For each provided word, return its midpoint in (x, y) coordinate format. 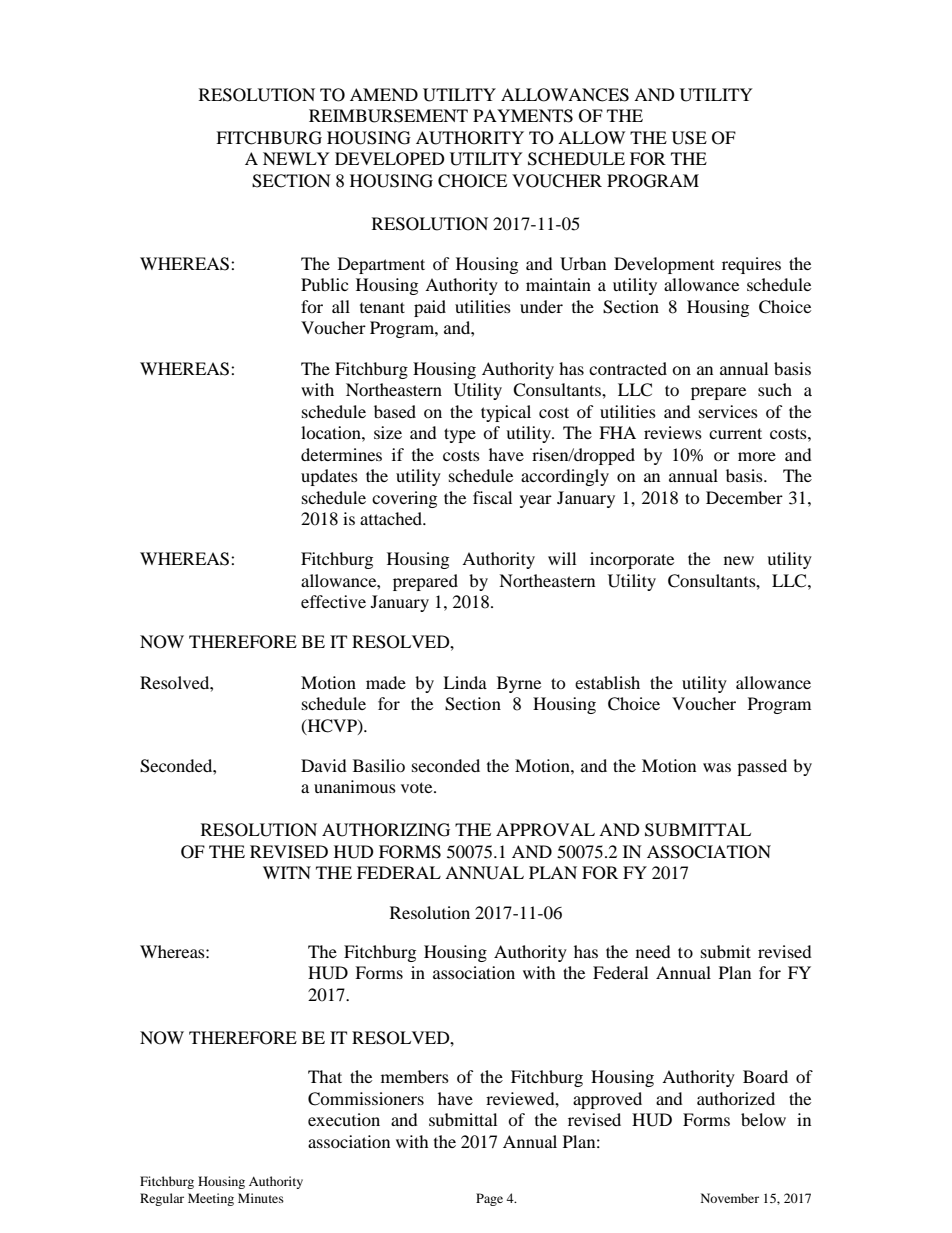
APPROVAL (545, 830)
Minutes (261, 1198)
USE (689, 138)
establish (607, 682)
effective (333, 601)
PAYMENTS (523, 116)
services (728, 411)
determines (341, 454)
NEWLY (296, 158)
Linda (465, 682)
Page (489, 1199)
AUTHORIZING (386, 830)
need (653, 951)
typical (506, 413)
